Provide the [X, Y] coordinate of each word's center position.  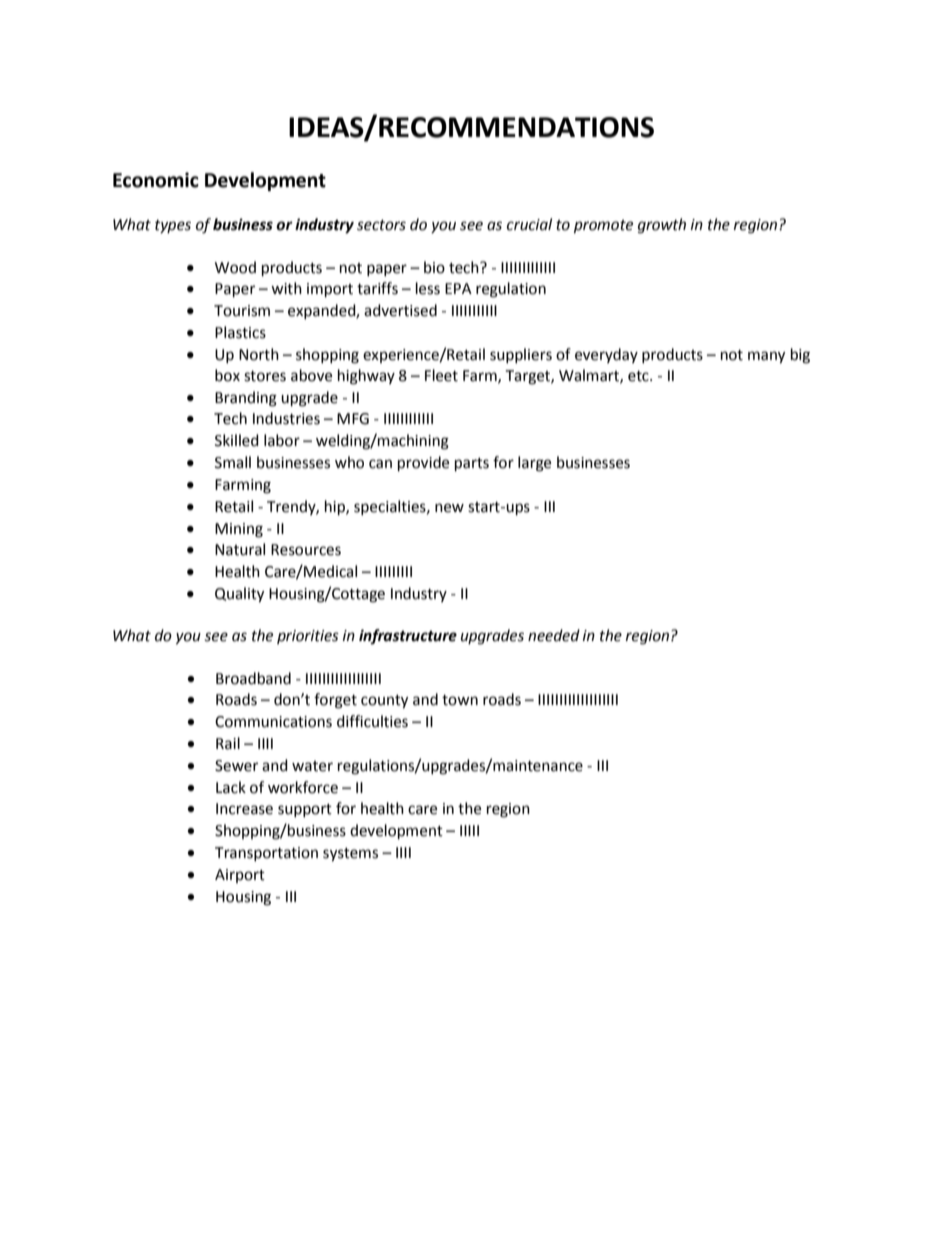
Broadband [253, 678]
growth [662, 226]
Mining [239, 530]
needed [554, 635]
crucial [529, 224]
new [449, 508]
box [227, 375]
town [460, 700]
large [534, 464]
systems [350, 855]
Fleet [441, 375]
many [766, 357]
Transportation [266, 854]
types [173, 226]
